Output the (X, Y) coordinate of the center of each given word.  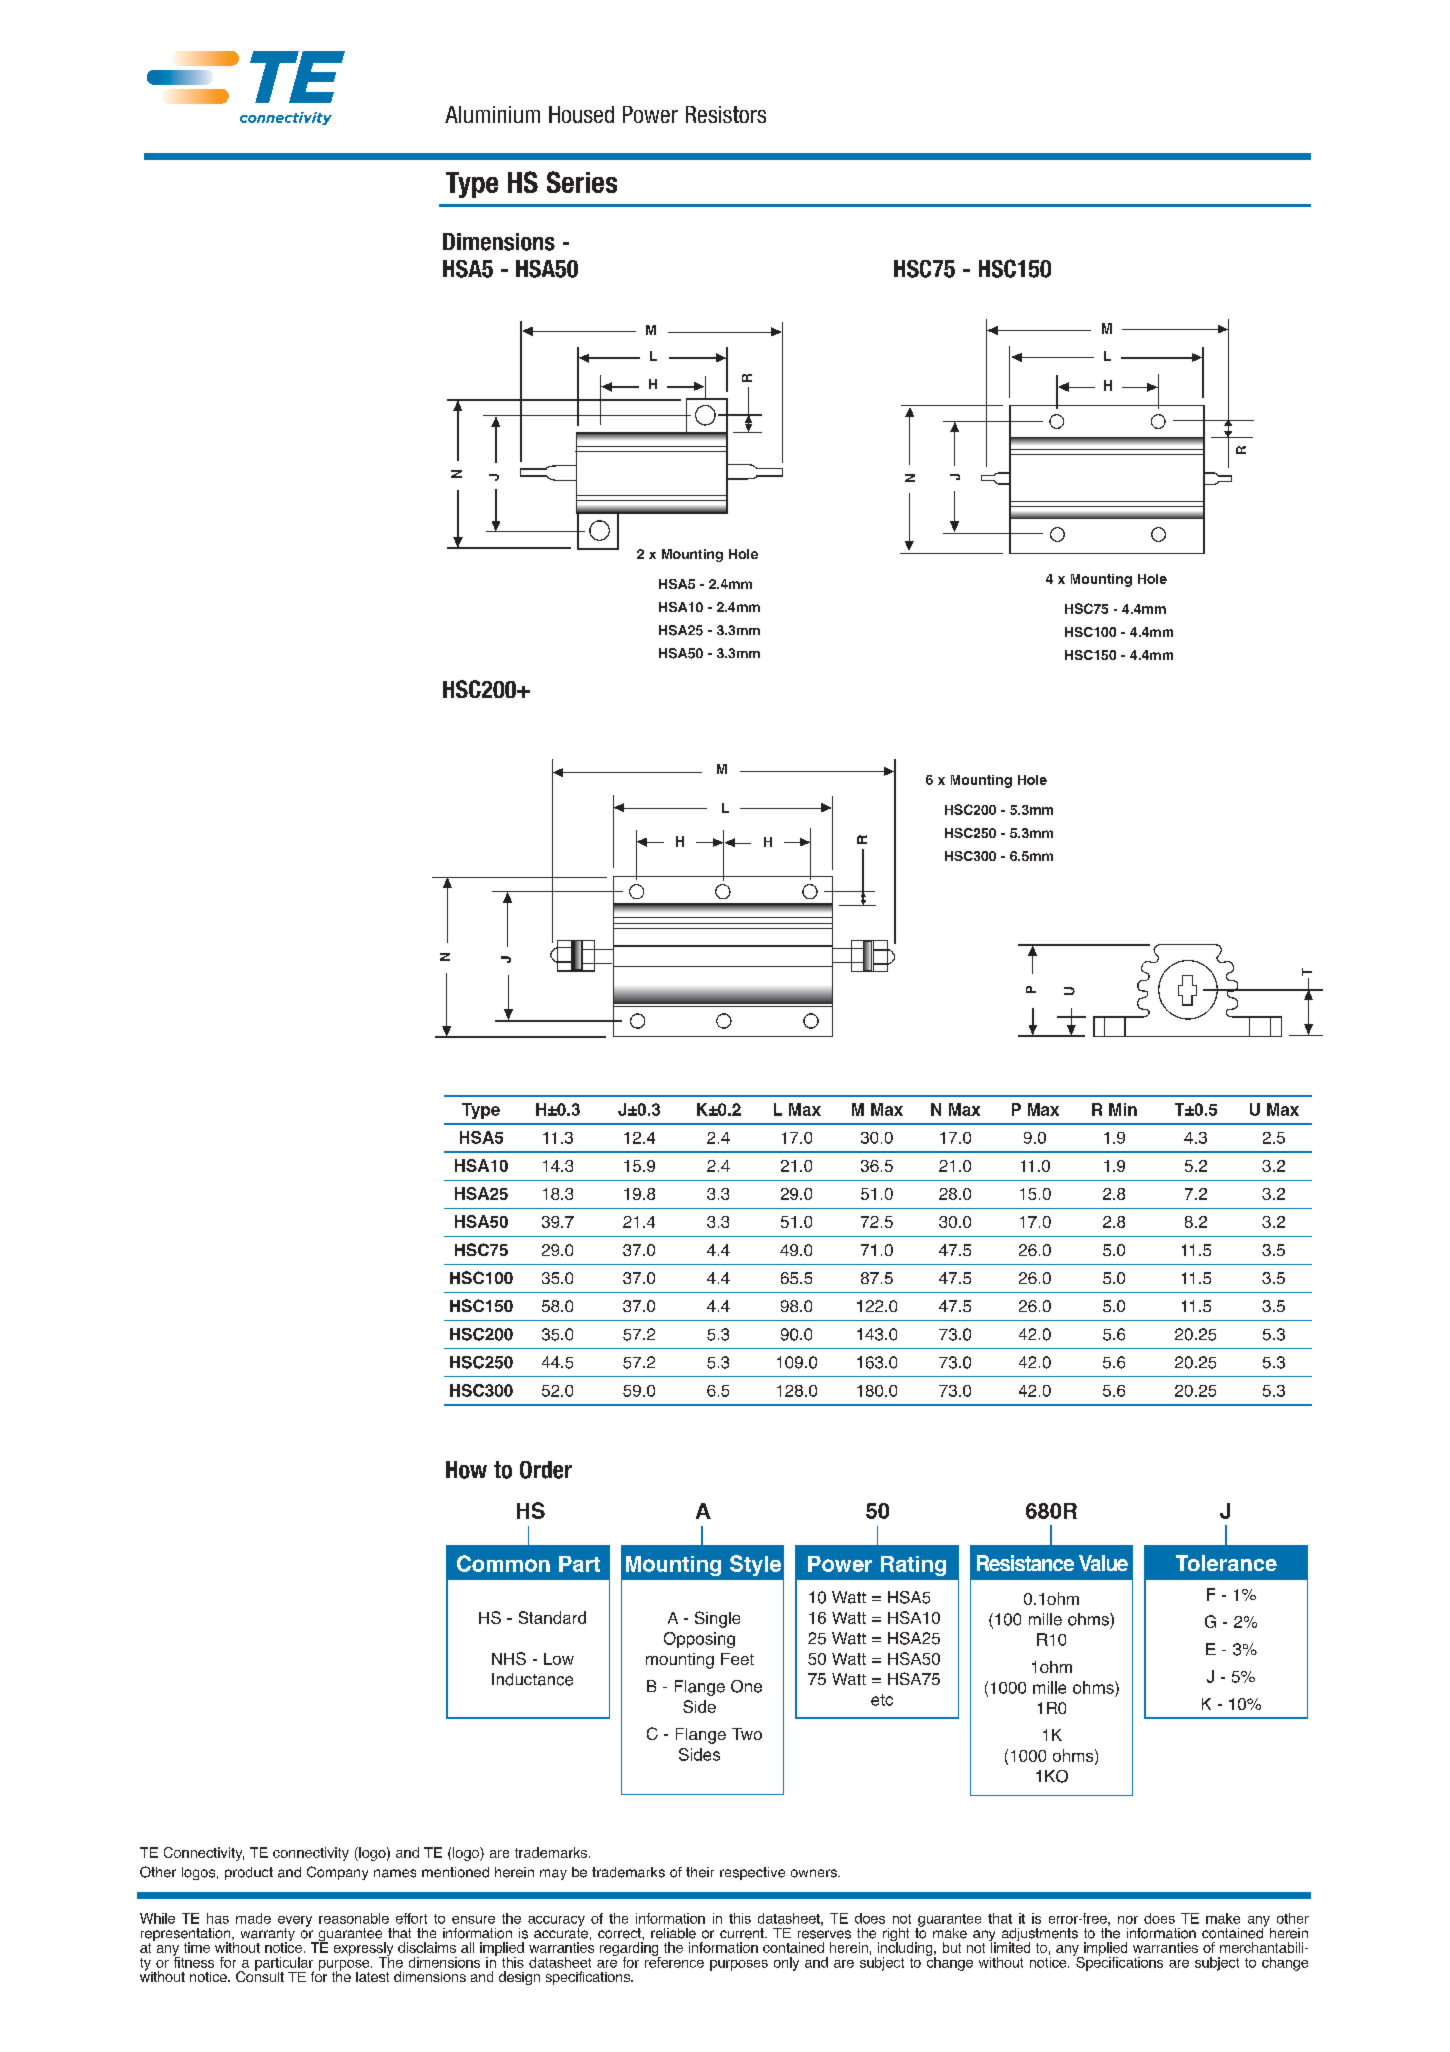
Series (582, 182)
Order (546, 1470)
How (466, 1470)
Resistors (726, 114)
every (295, 1922)
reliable (673, 1933)
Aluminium (492, 114)
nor (1128, 1920)
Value (1103, 1563)
